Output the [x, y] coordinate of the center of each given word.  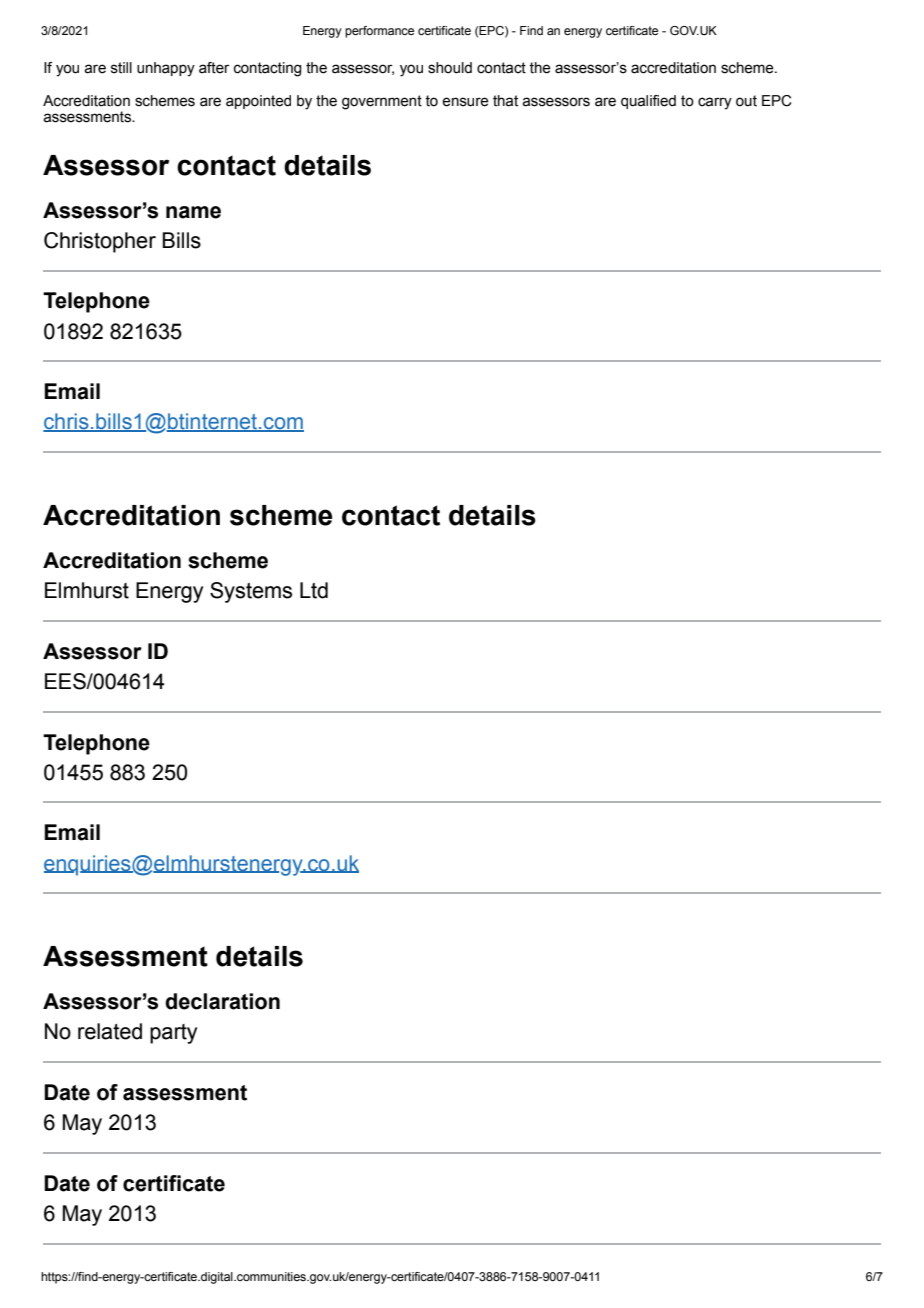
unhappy [166, 69]
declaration [222, 1001]
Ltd [314, 590]
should [450, 68]
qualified [648, 102]
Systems [251, 592]
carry [715, 103]
